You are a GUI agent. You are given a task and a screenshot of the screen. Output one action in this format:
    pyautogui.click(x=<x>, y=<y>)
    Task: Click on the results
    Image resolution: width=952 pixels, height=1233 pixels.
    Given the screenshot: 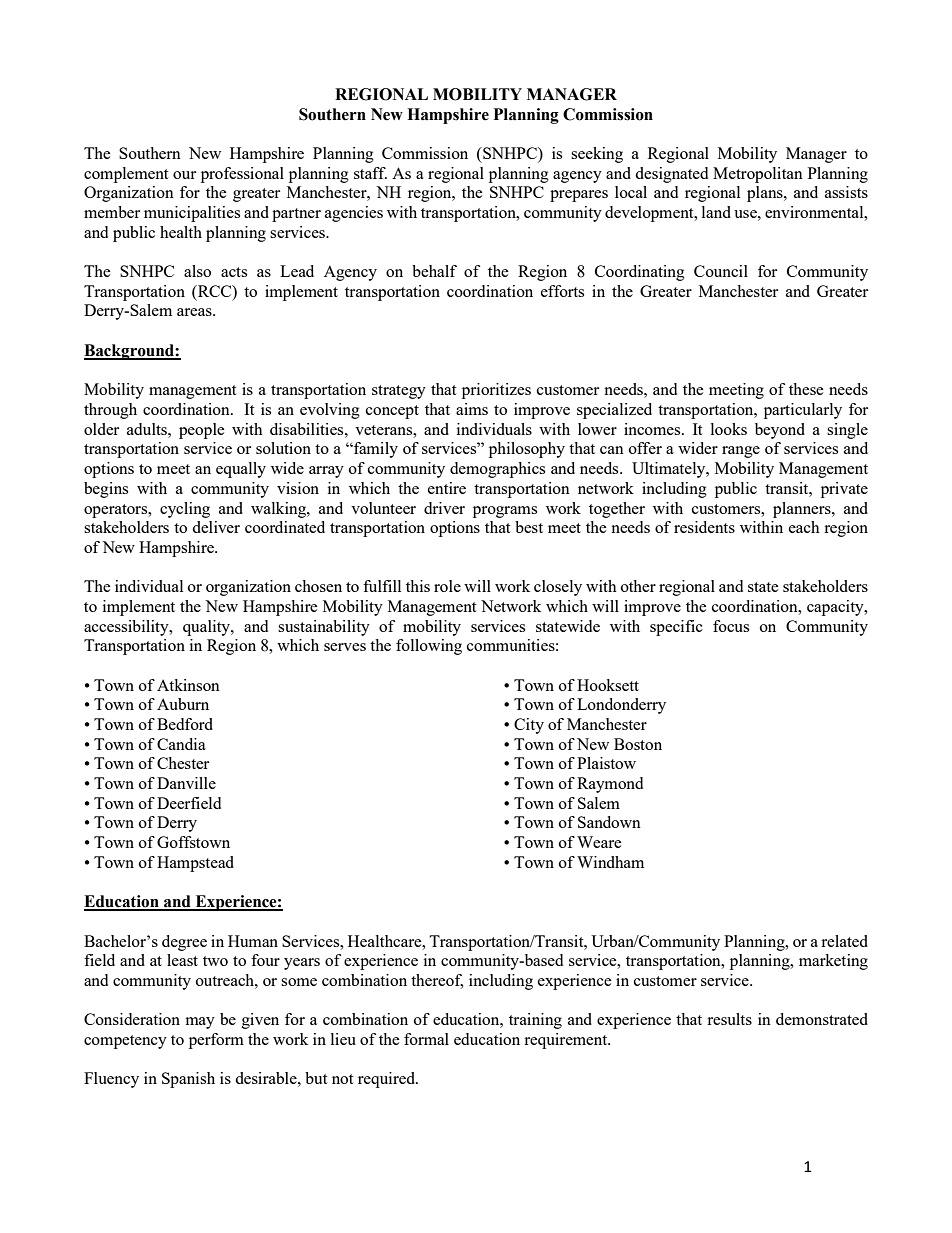 What is the action you would take?
    pyautogui.click(x=729, y=1019)
